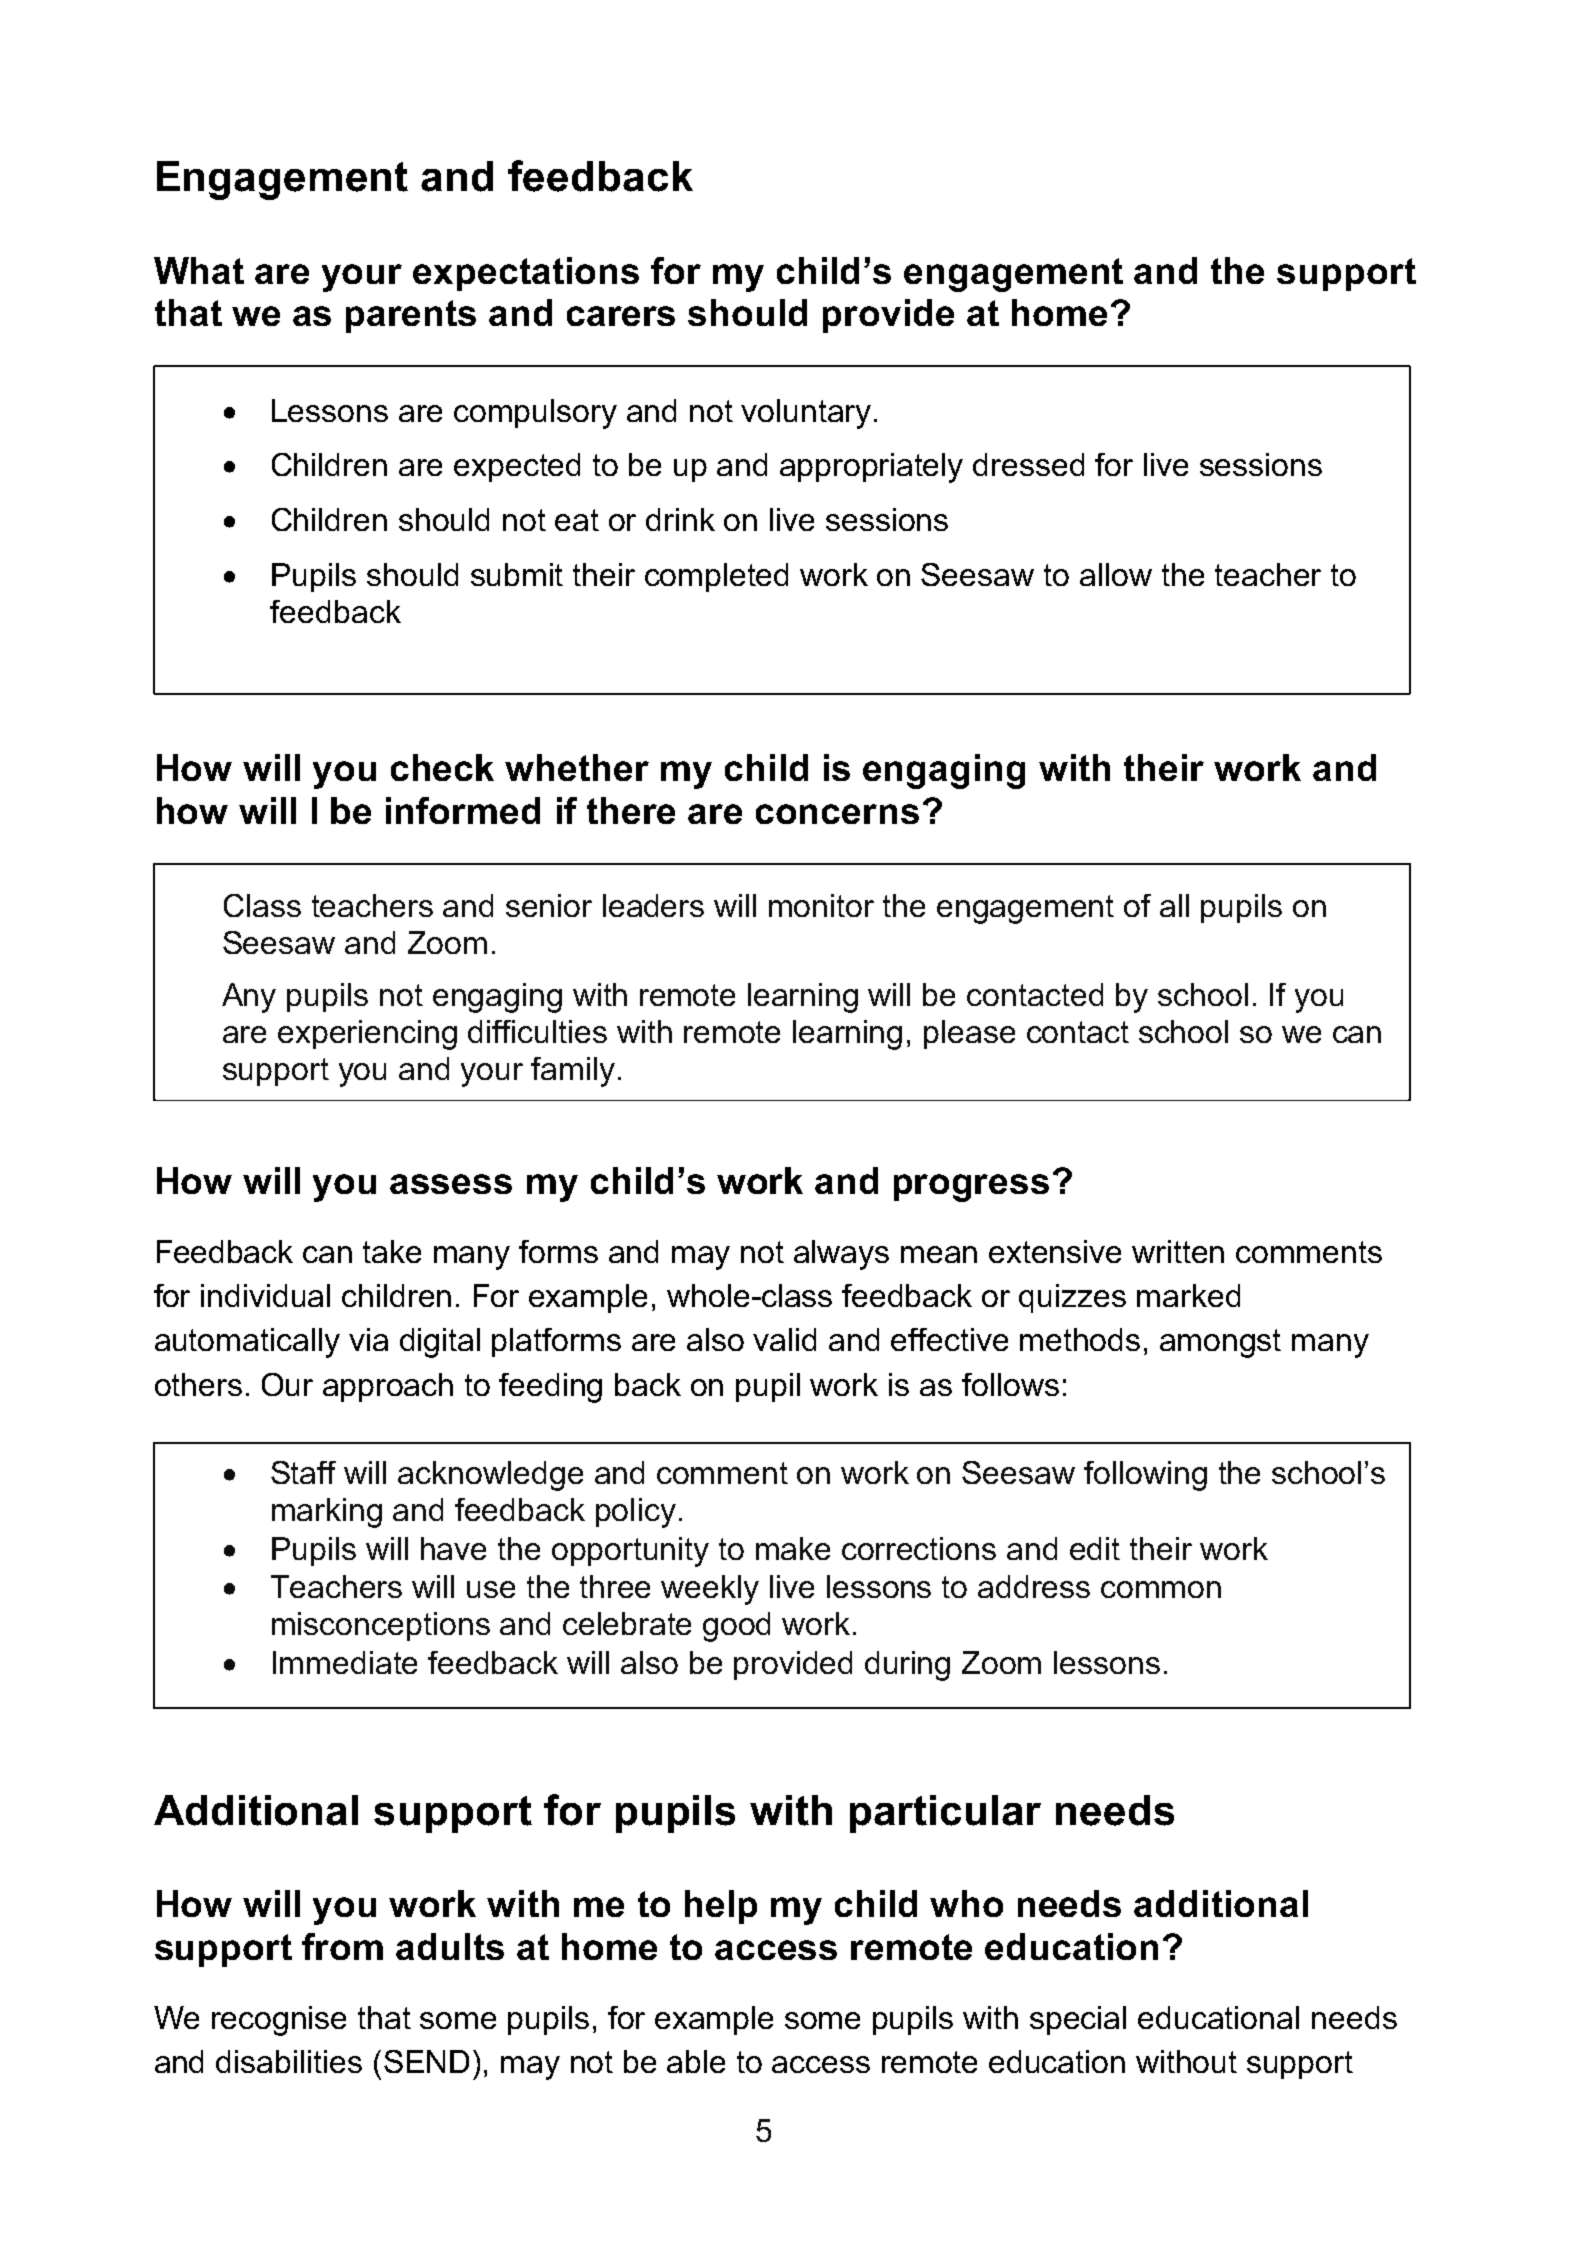 The image size is (1586, 2243). Describe the element at coordinates (442, 767) in the image. I see `check` at that location.
